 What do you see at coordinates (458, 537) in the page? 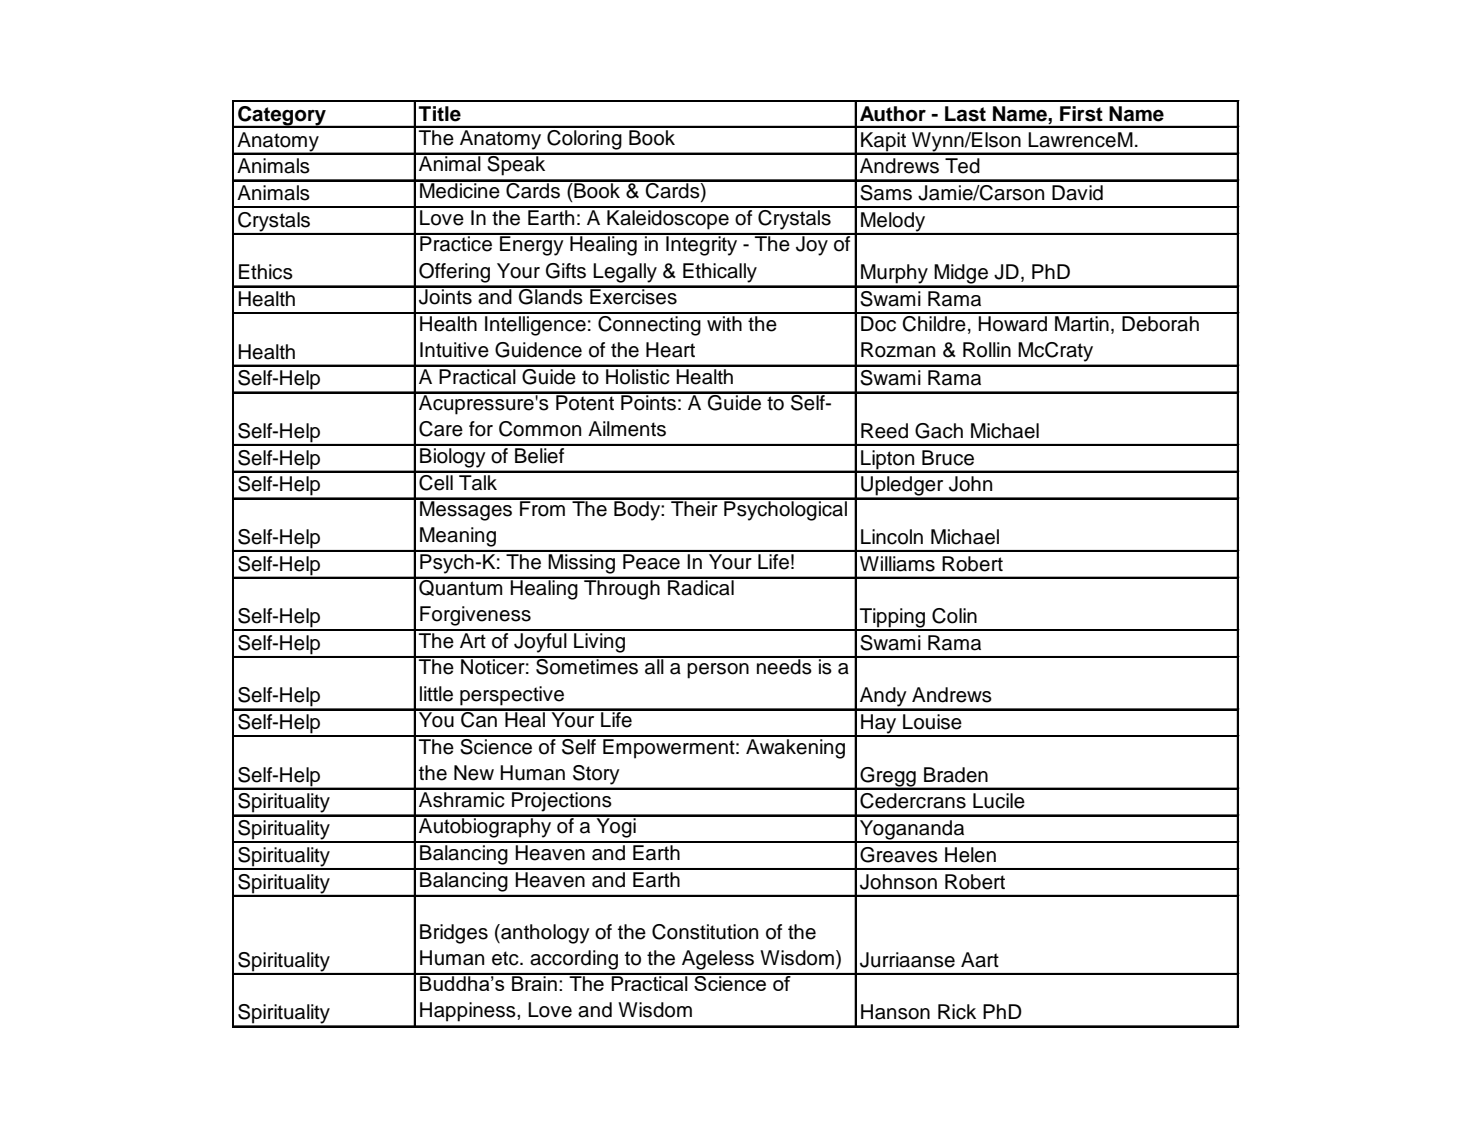
I see `Meaning` at bounding box center [458, 537].
